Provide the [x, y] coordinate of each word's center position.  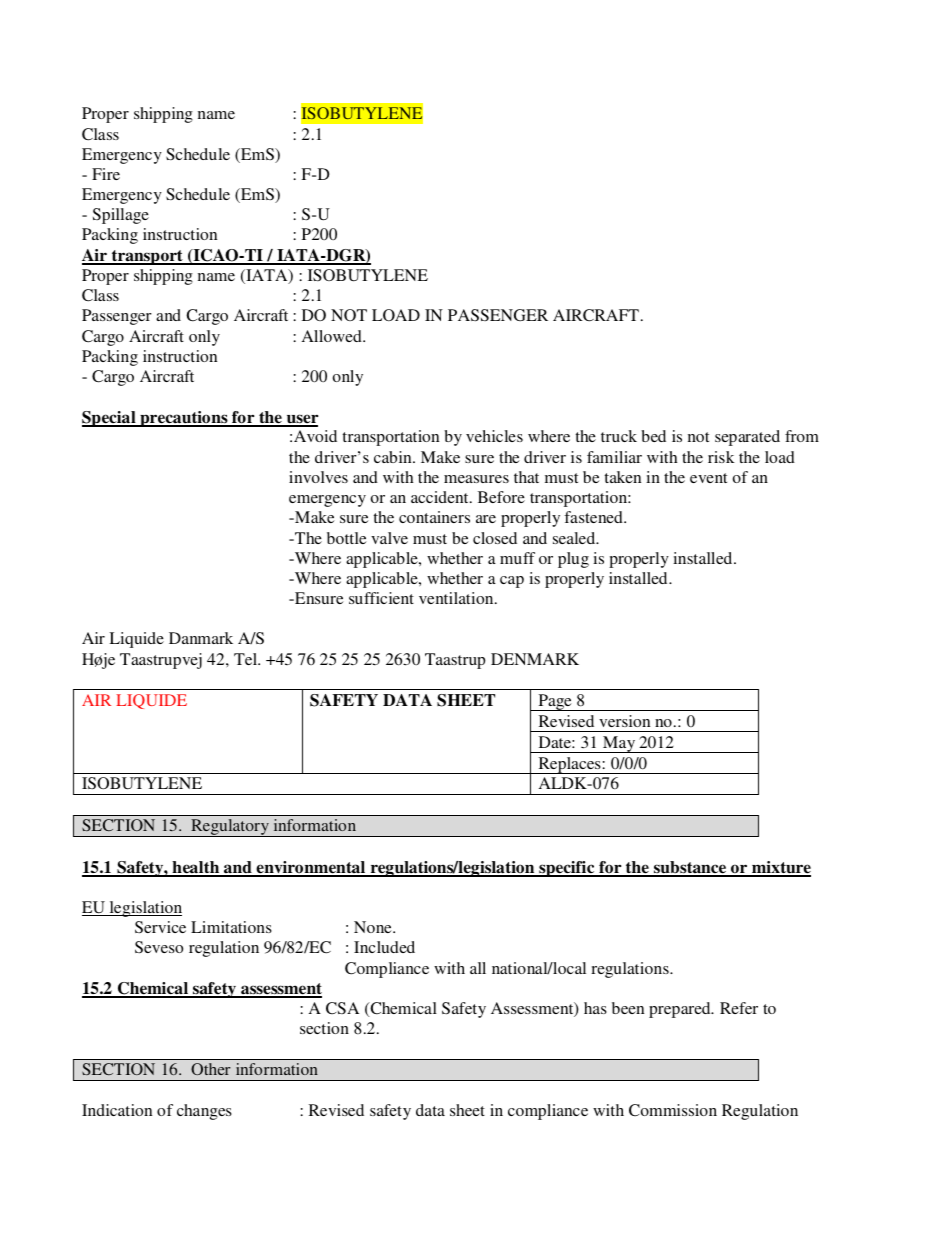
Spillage [121, 216]
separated [747, 438]
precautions [184, 419]
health [196, 868]
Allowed [333, 336]
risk [721, 457]
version [624, 721]
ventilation [457, 598]
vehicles [494, 436]
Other [211, 1069]
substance [690, 868]
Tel [247, 659]
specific [567, 869]
